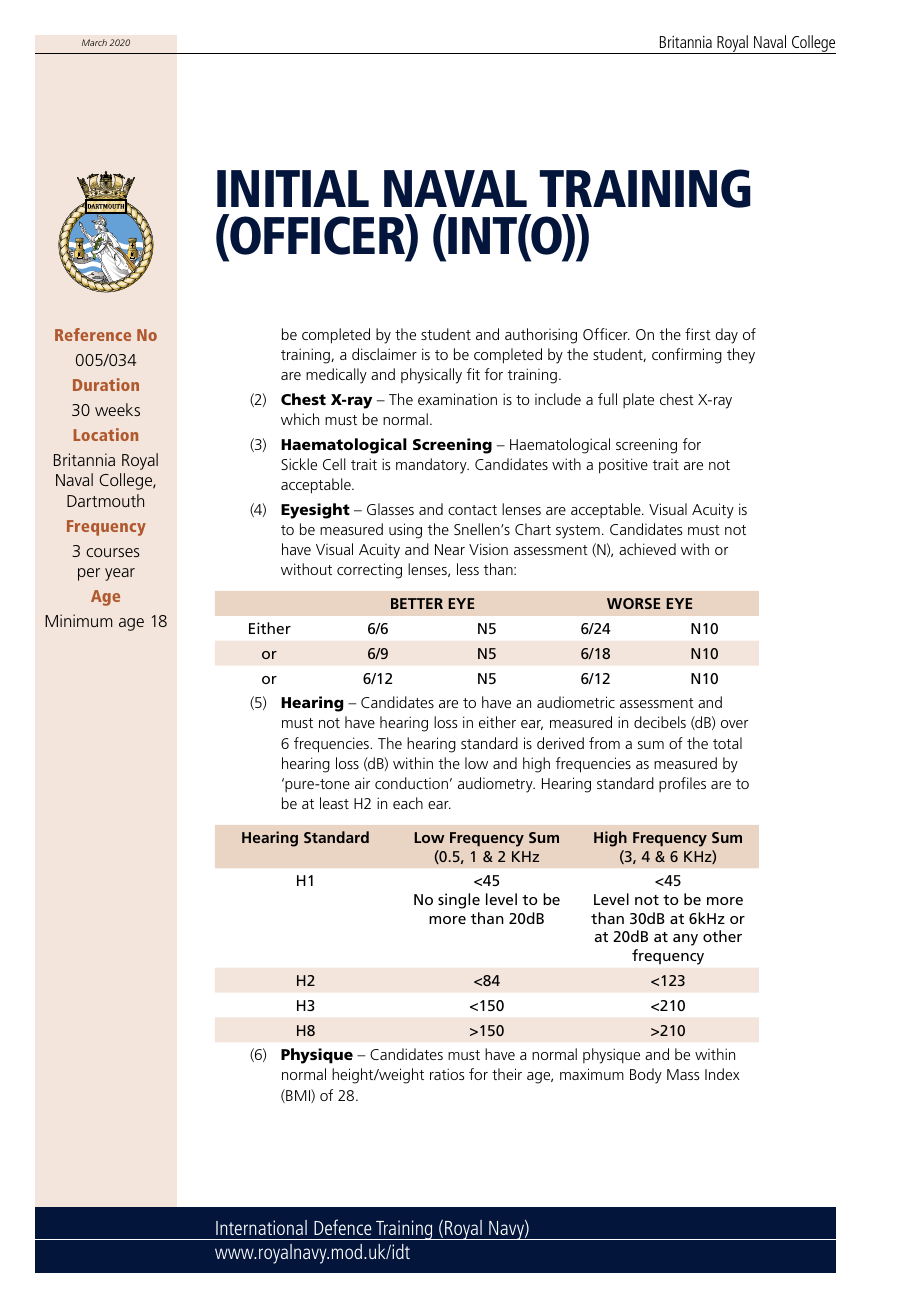 The image size is (924, 1308). What do you see at coordinates (94, 42) in the screenshot?
I see `March` at bounding box center [94, 42].
